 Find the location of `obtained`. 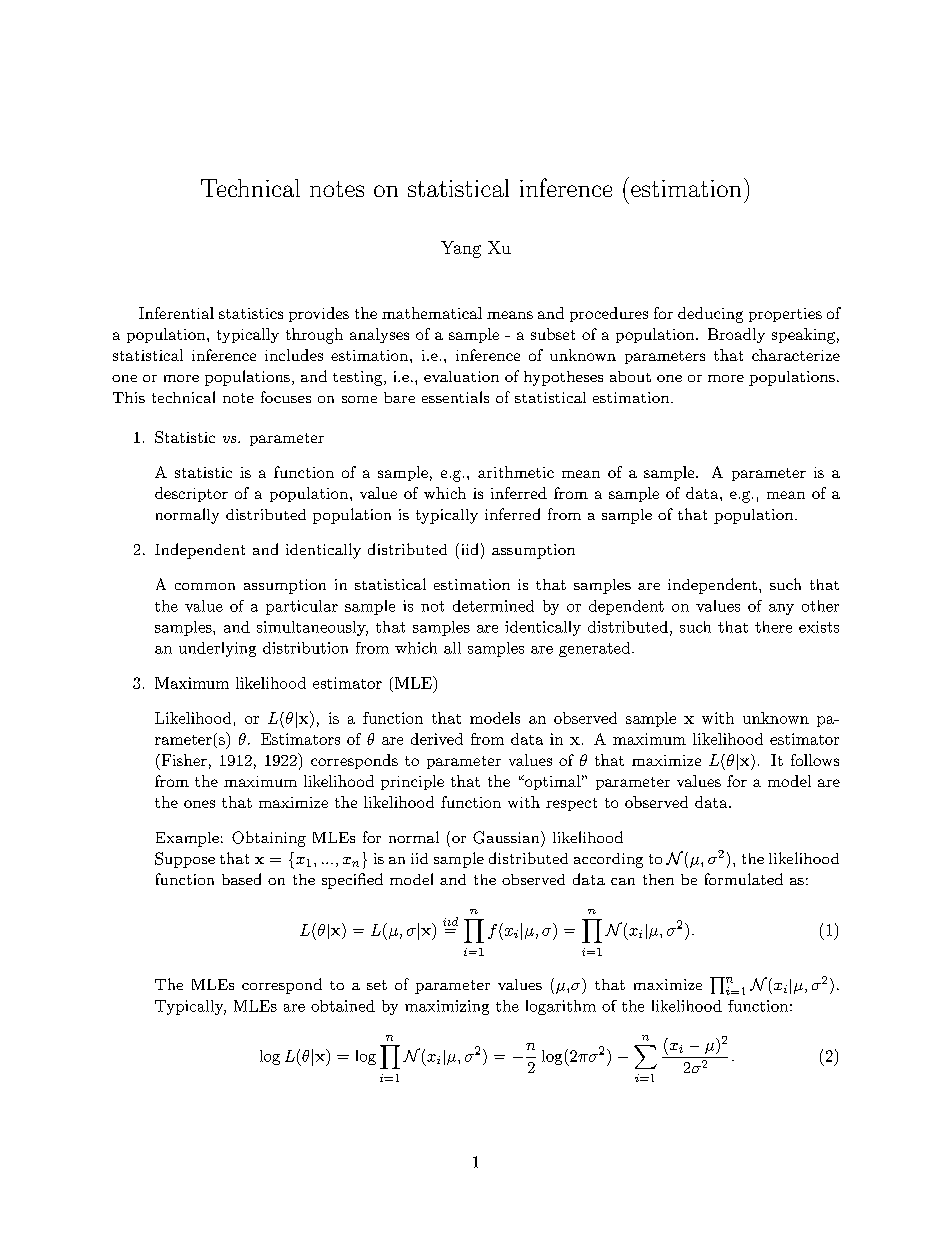

obtained is located at coordinates (343, 1006).
